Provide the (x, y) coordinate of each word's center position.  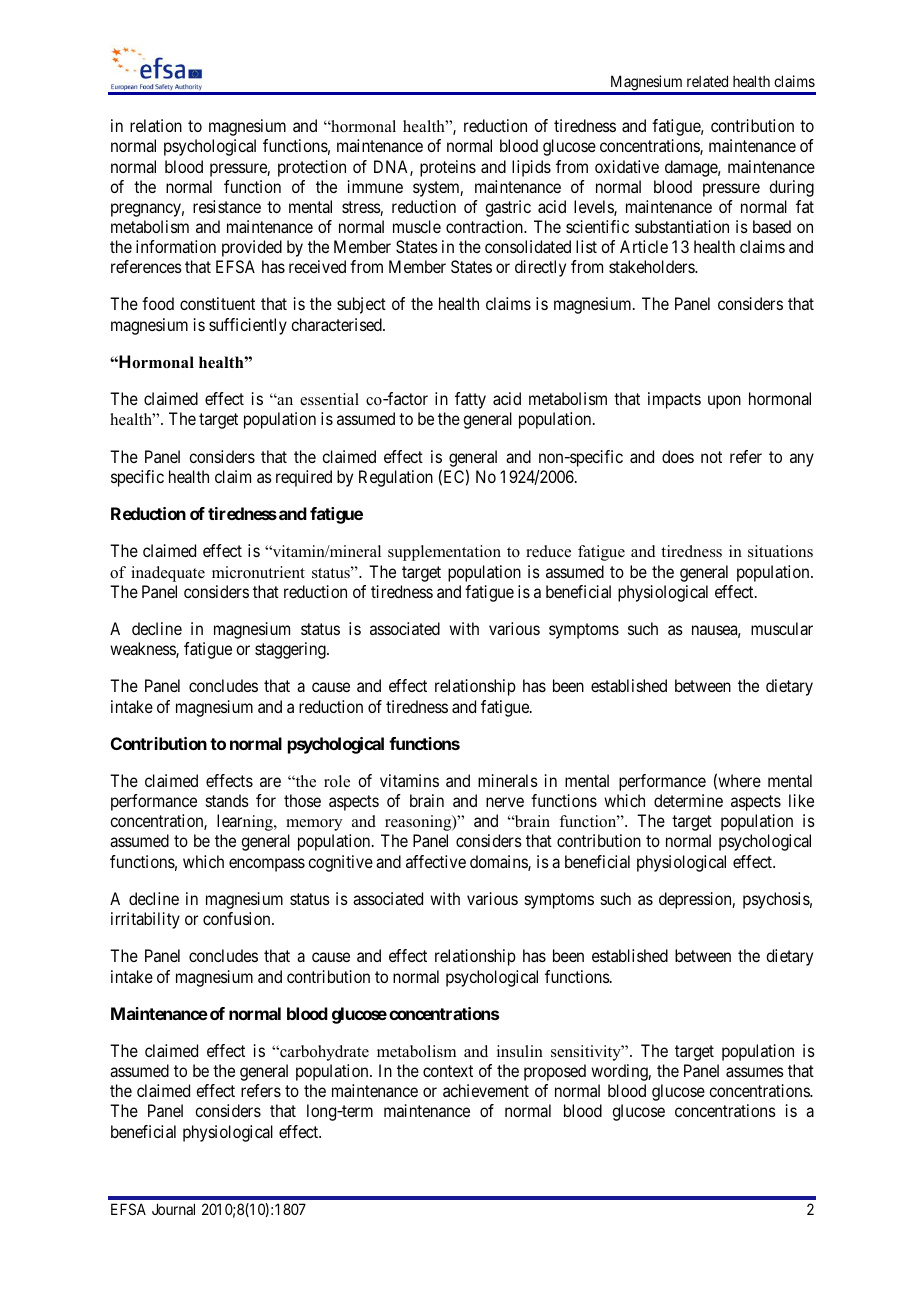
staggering (291, 650)
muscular (782, 628)
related (707, 81)
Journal (173, 1209)
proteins (448, 168)
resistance (227, 206)
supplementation (444, 553)
